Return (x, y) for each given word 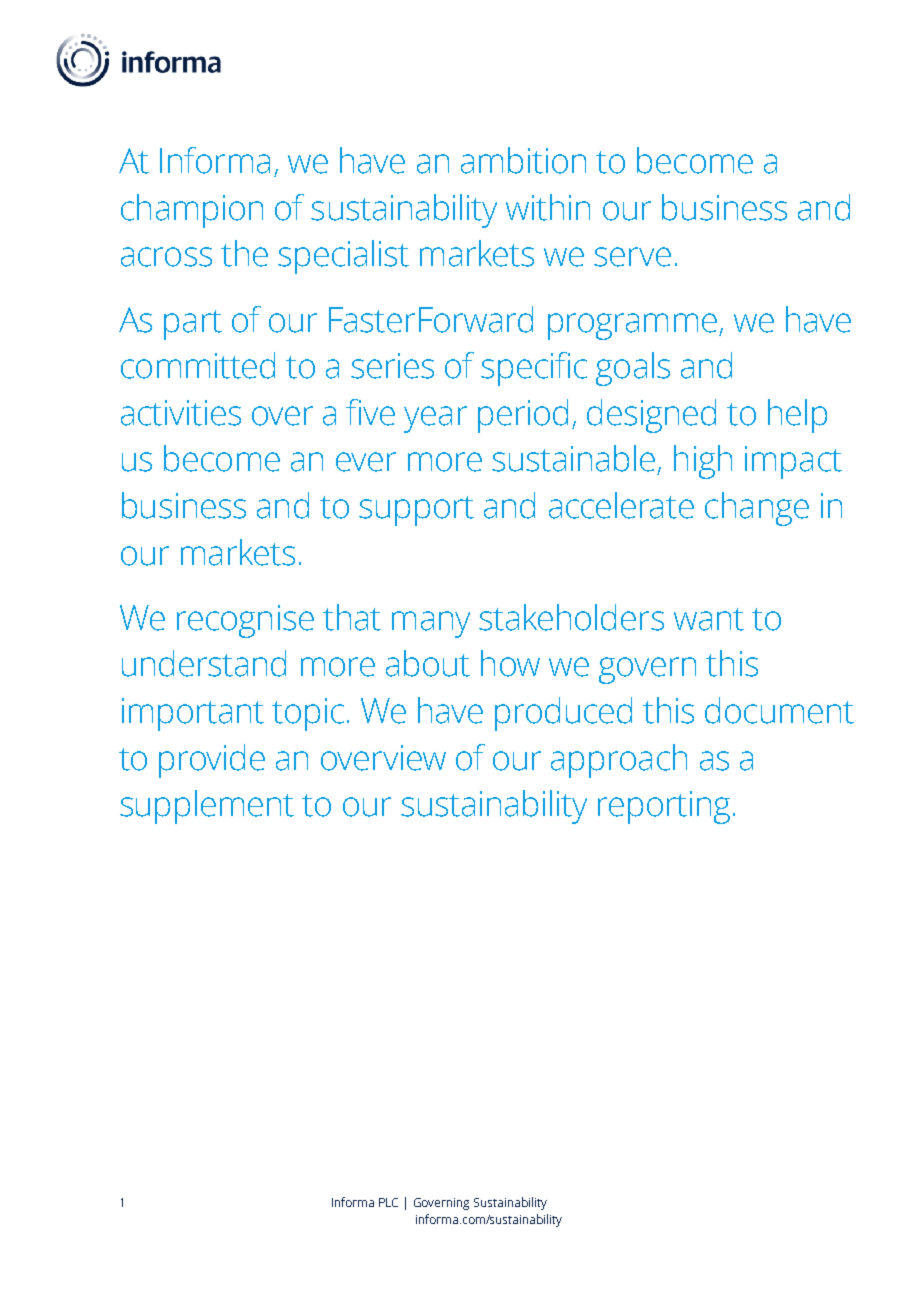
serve (632, 257)
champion (192, 211)
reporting (664, 807)
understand (204, 663)
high (703, 462)
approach (619, 761)
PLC (388, 1202)
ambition (523, 160)
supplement (207, 807)
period (523, 416)
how (510, 663)
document (779, 710)
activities (181, 413)
